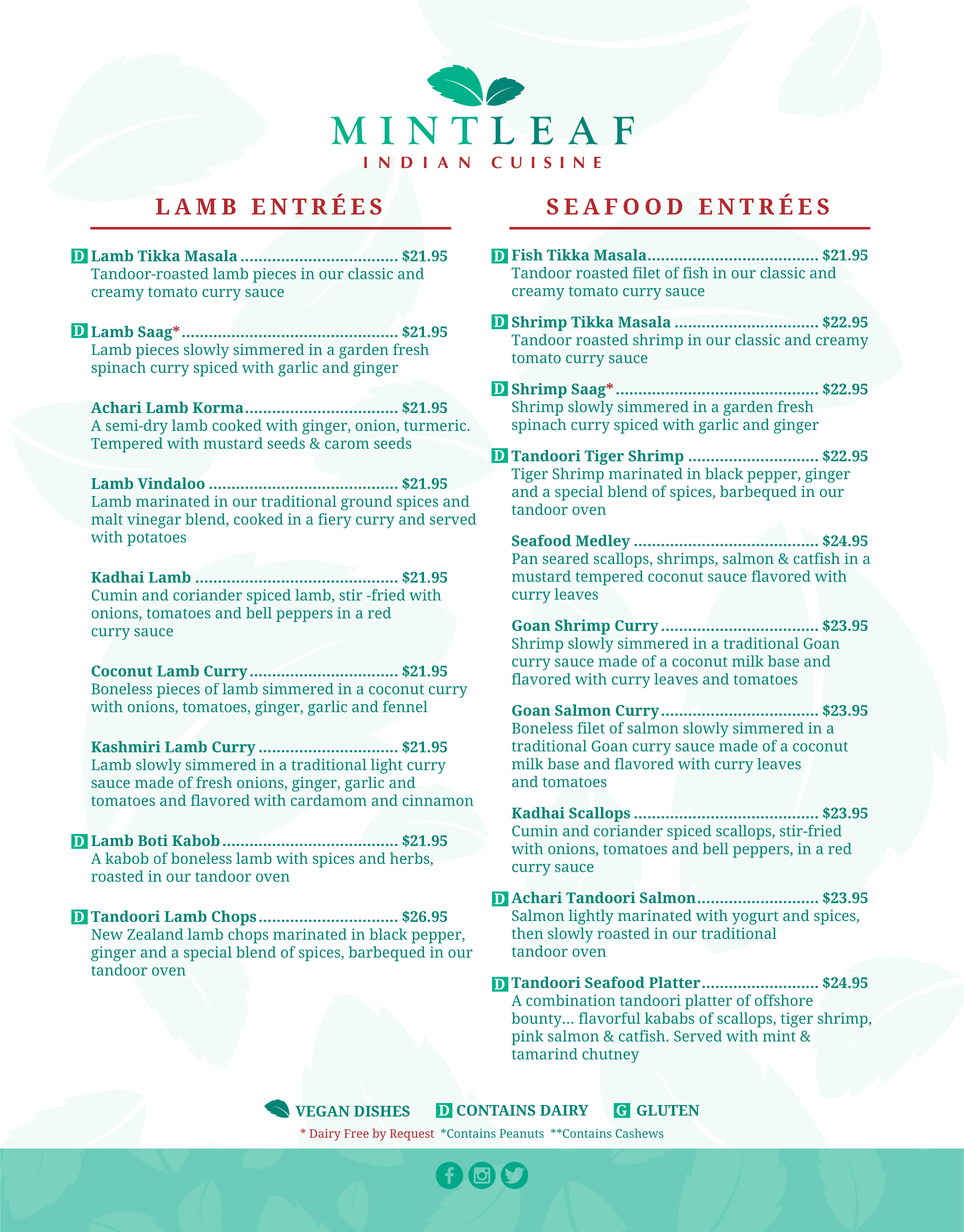 Image resolution: width=964 pixels, height=1232 pixels. I want to click on seared, so click(566, 558).
